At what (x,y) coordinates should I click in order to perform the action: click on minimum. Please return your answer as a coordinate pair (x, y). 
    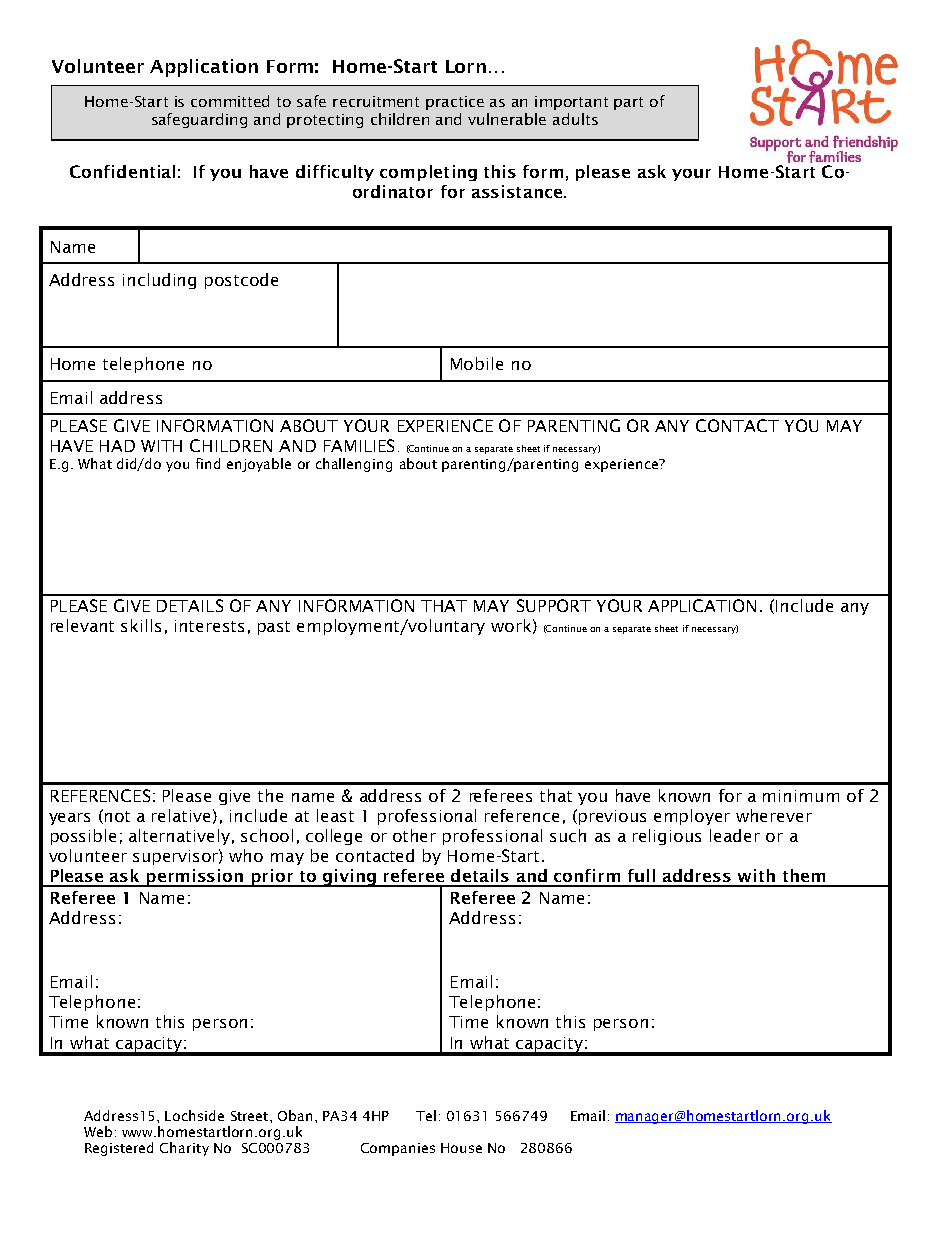
    Looking at the image, I should click on (801, 796).
